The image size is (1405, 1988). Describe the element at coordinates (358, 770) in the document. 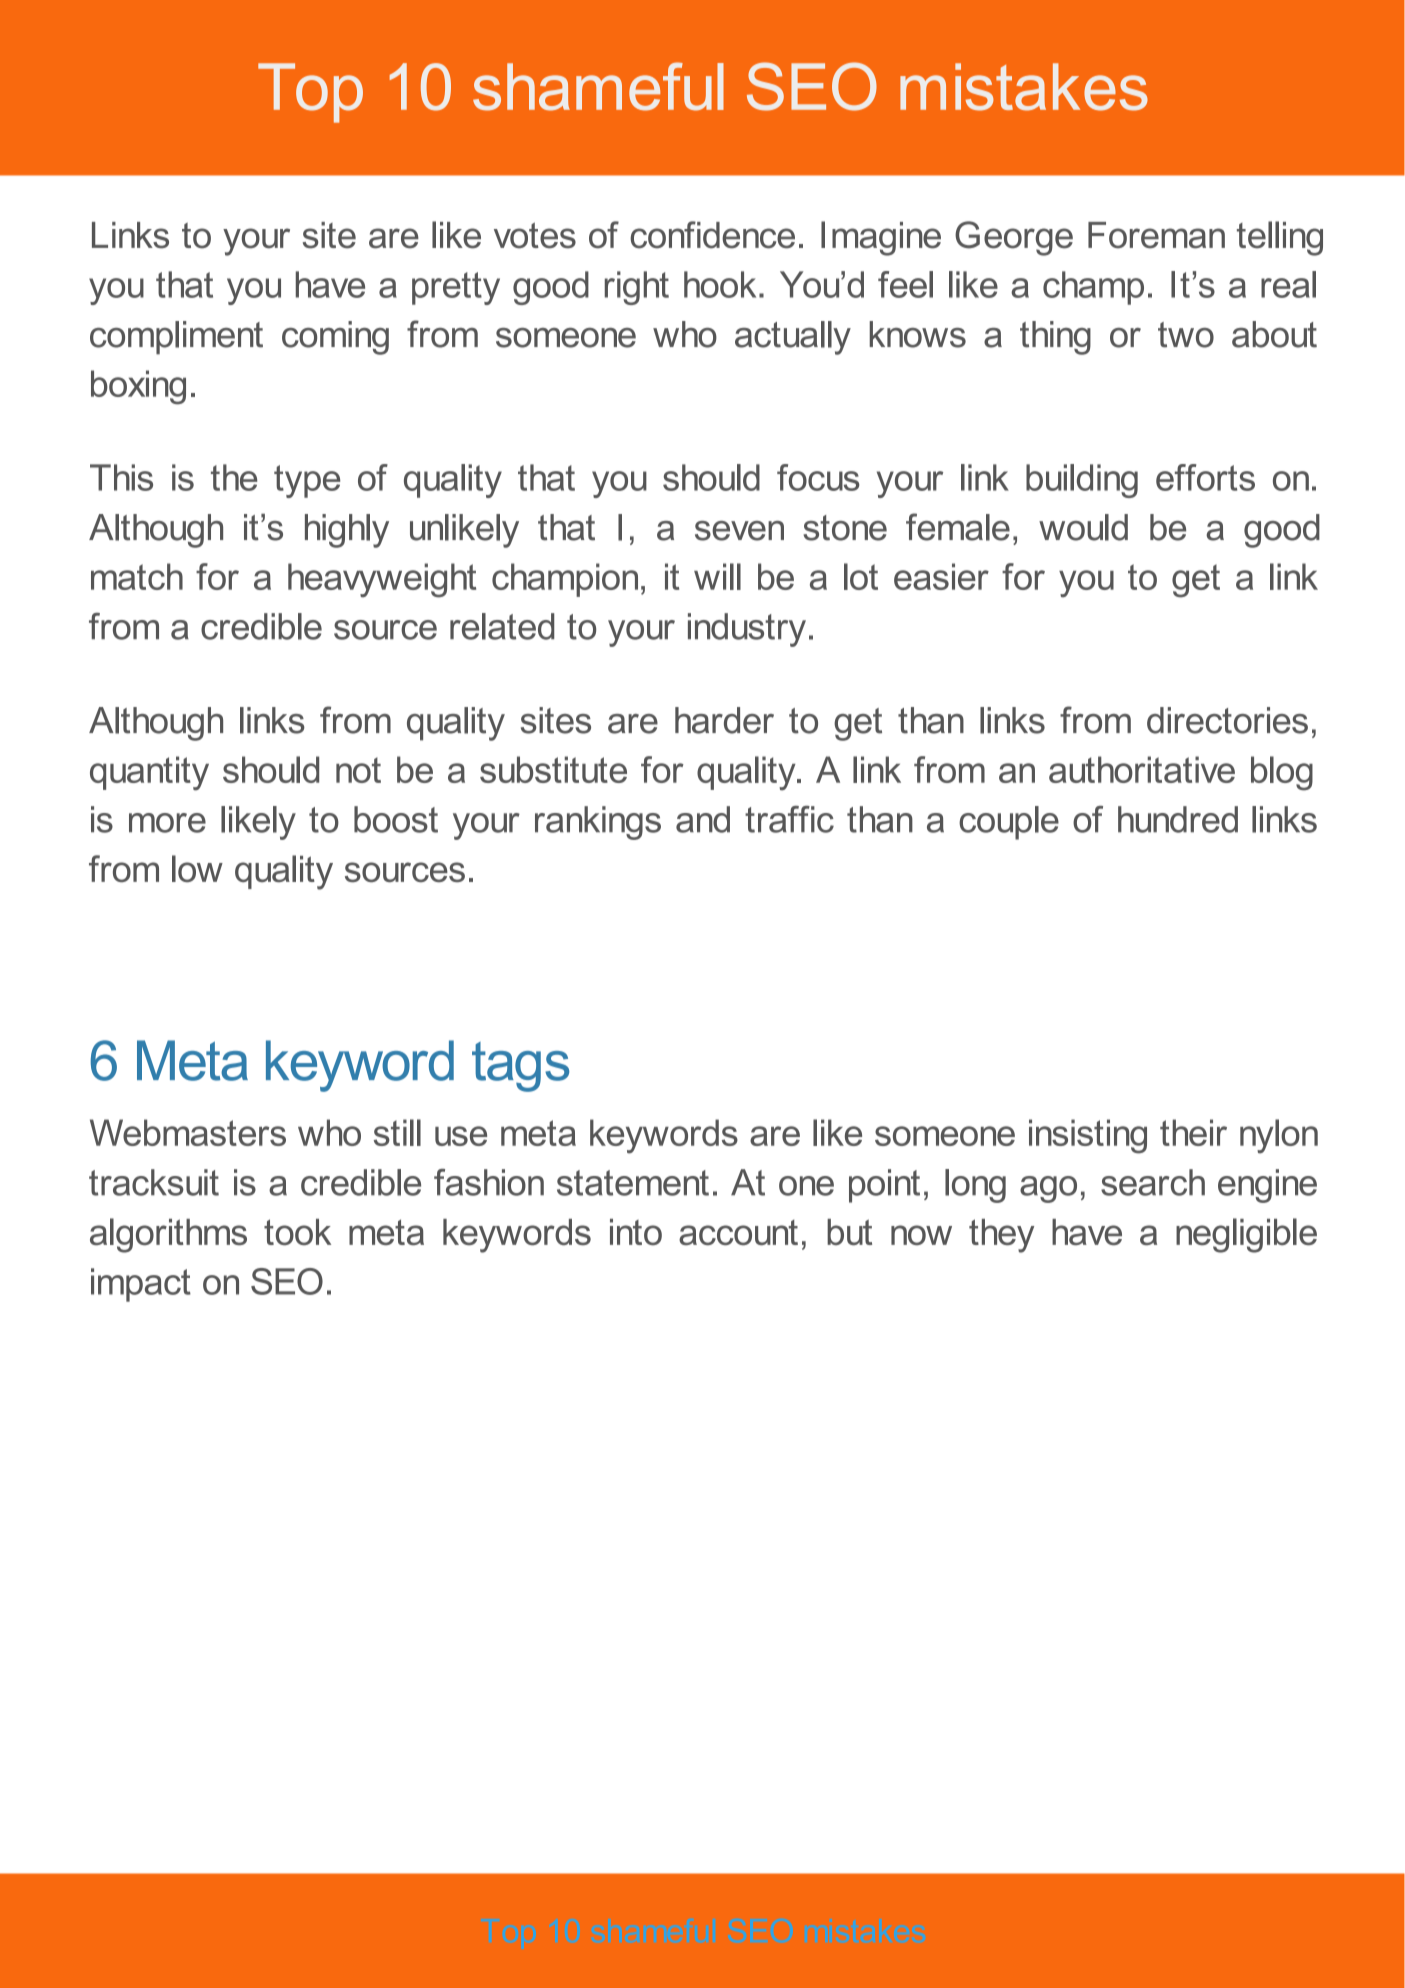

I see `not` at that location.
